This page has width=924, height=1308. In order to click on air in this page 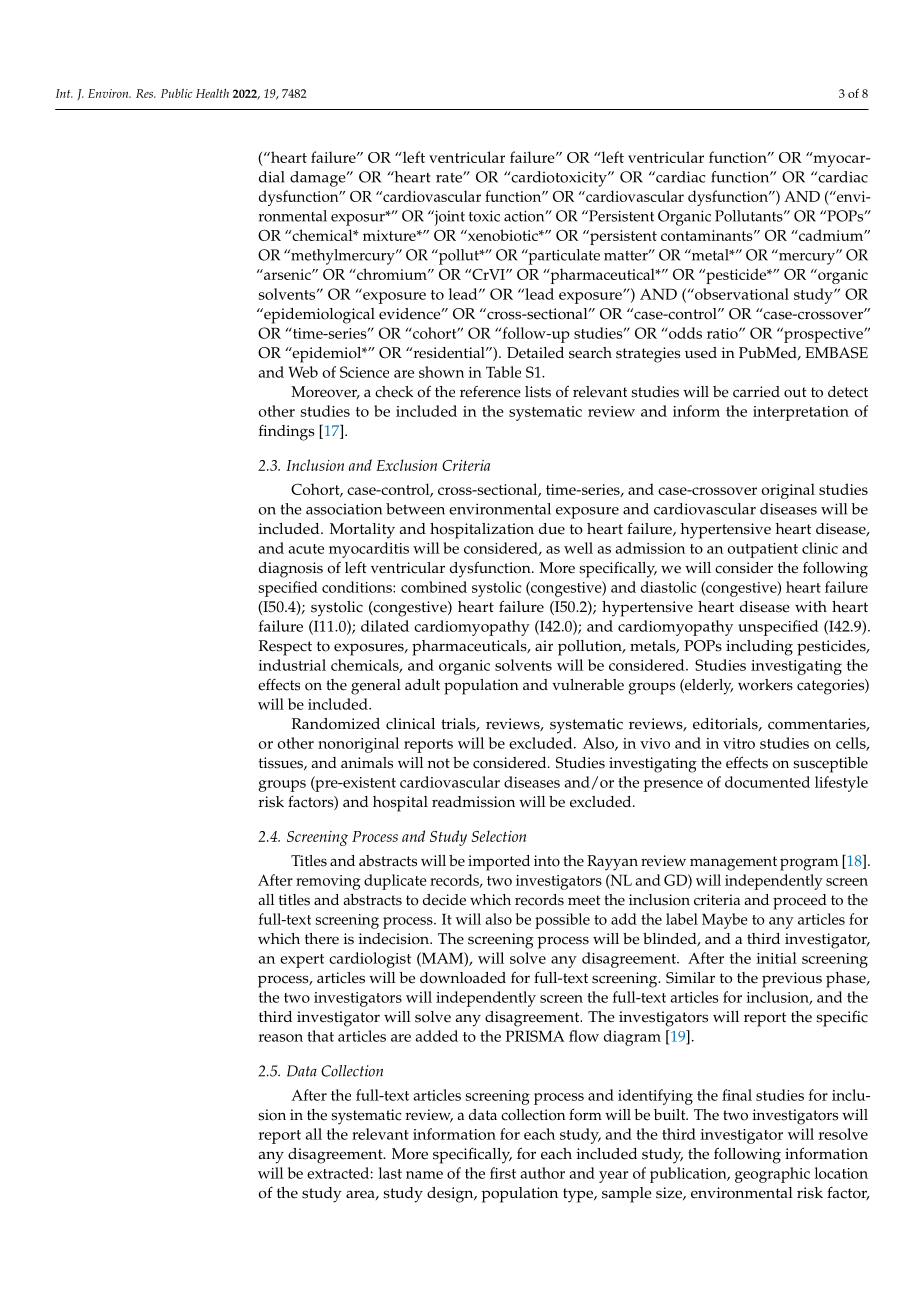, I will do `click(544, 645)`.
